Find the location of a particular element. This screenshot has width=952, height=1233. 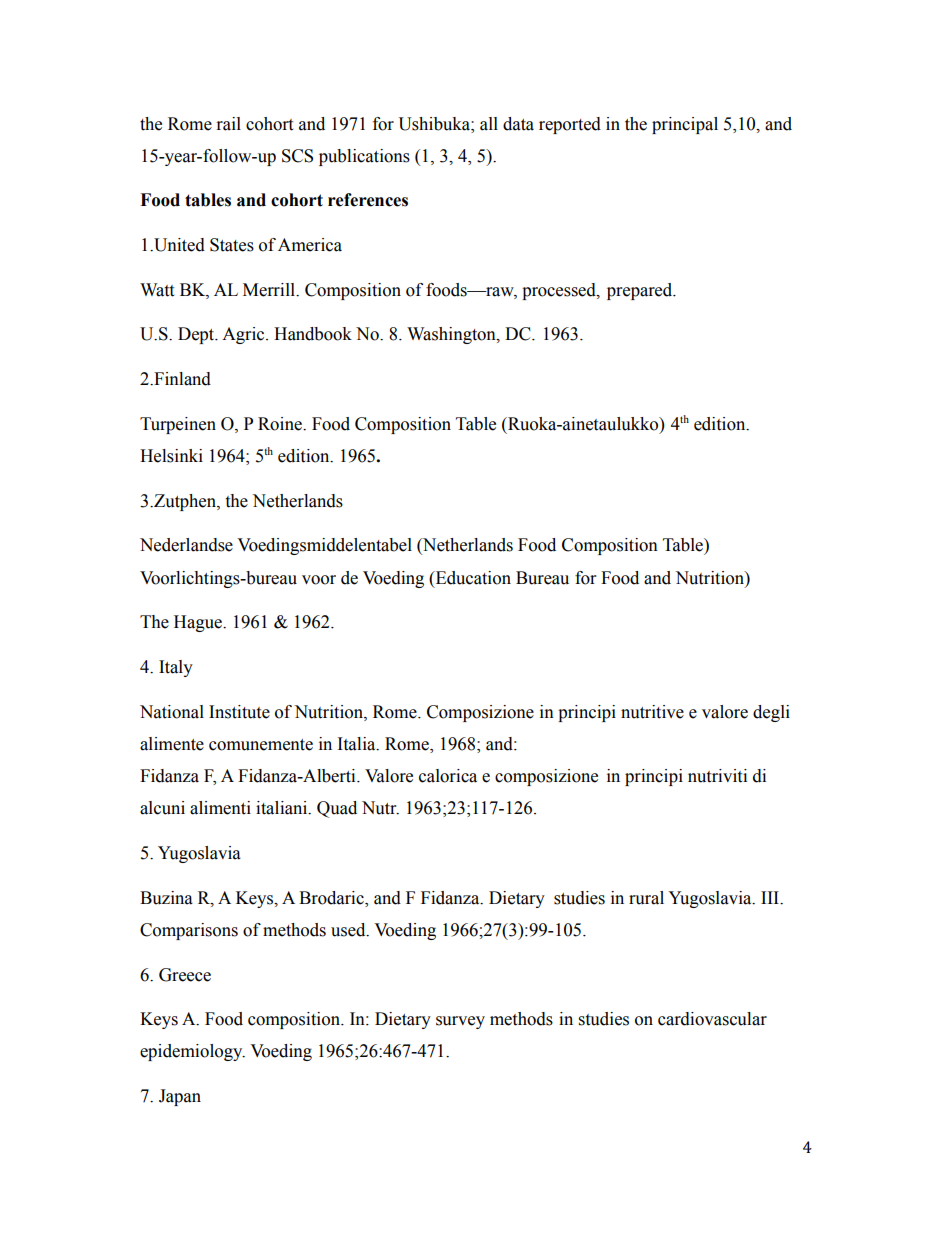

epidemiology is located at coordinates (192, 1052).
